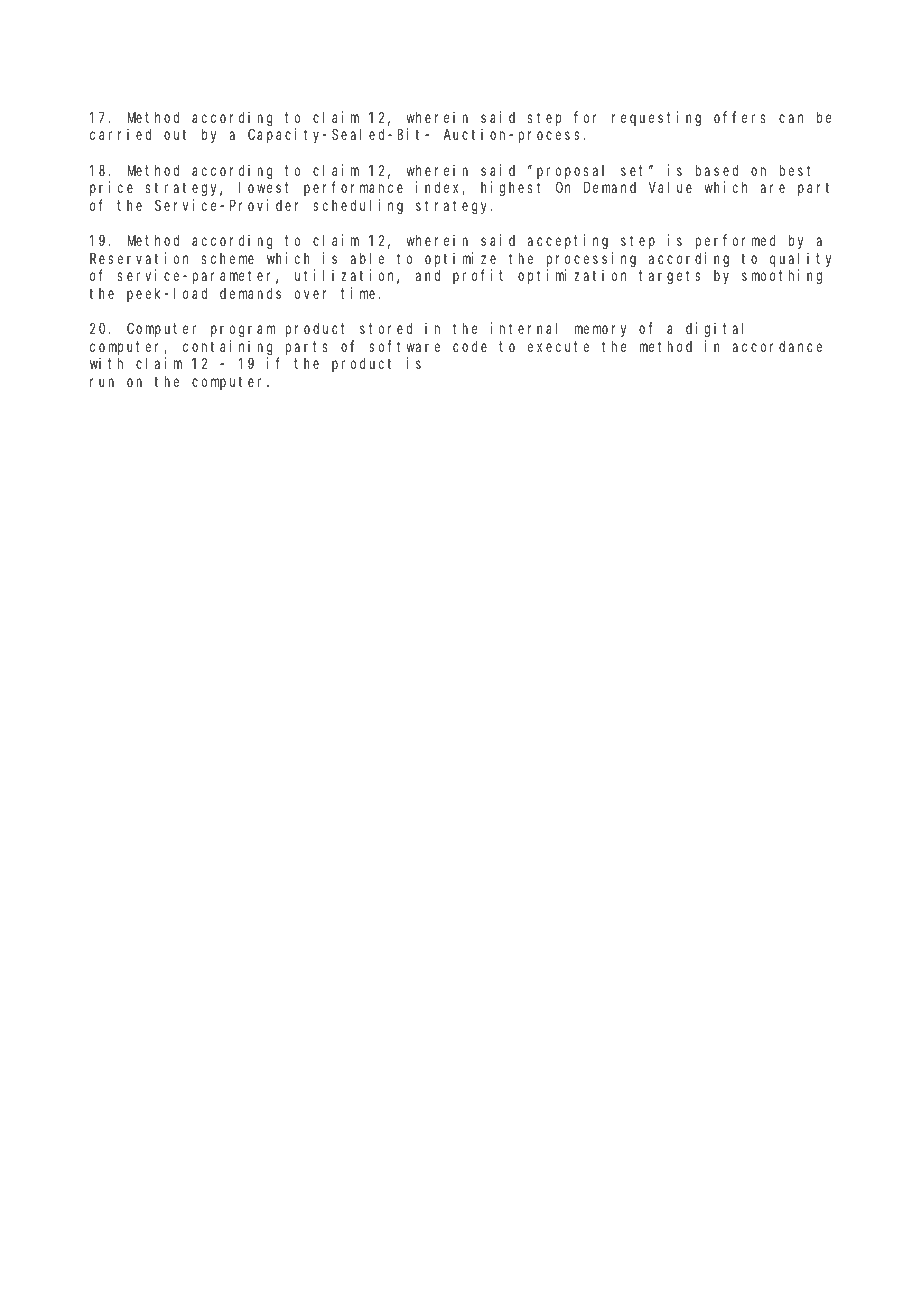  Describe the element at coordinates (600, 331) in the screenshot. I see `memory` at that location.
